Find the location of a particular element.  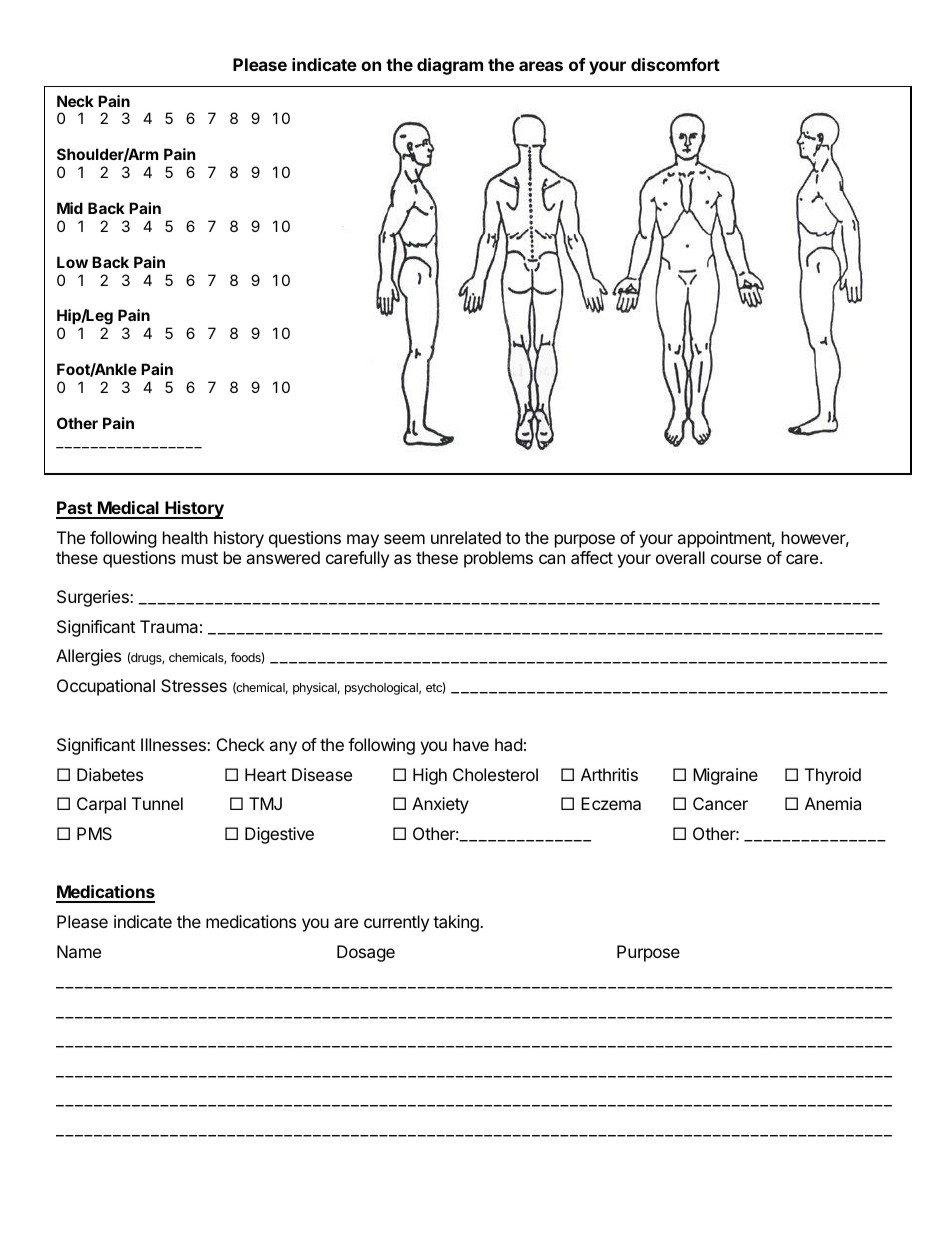

Migraine is located at coordinates (725, 776).
